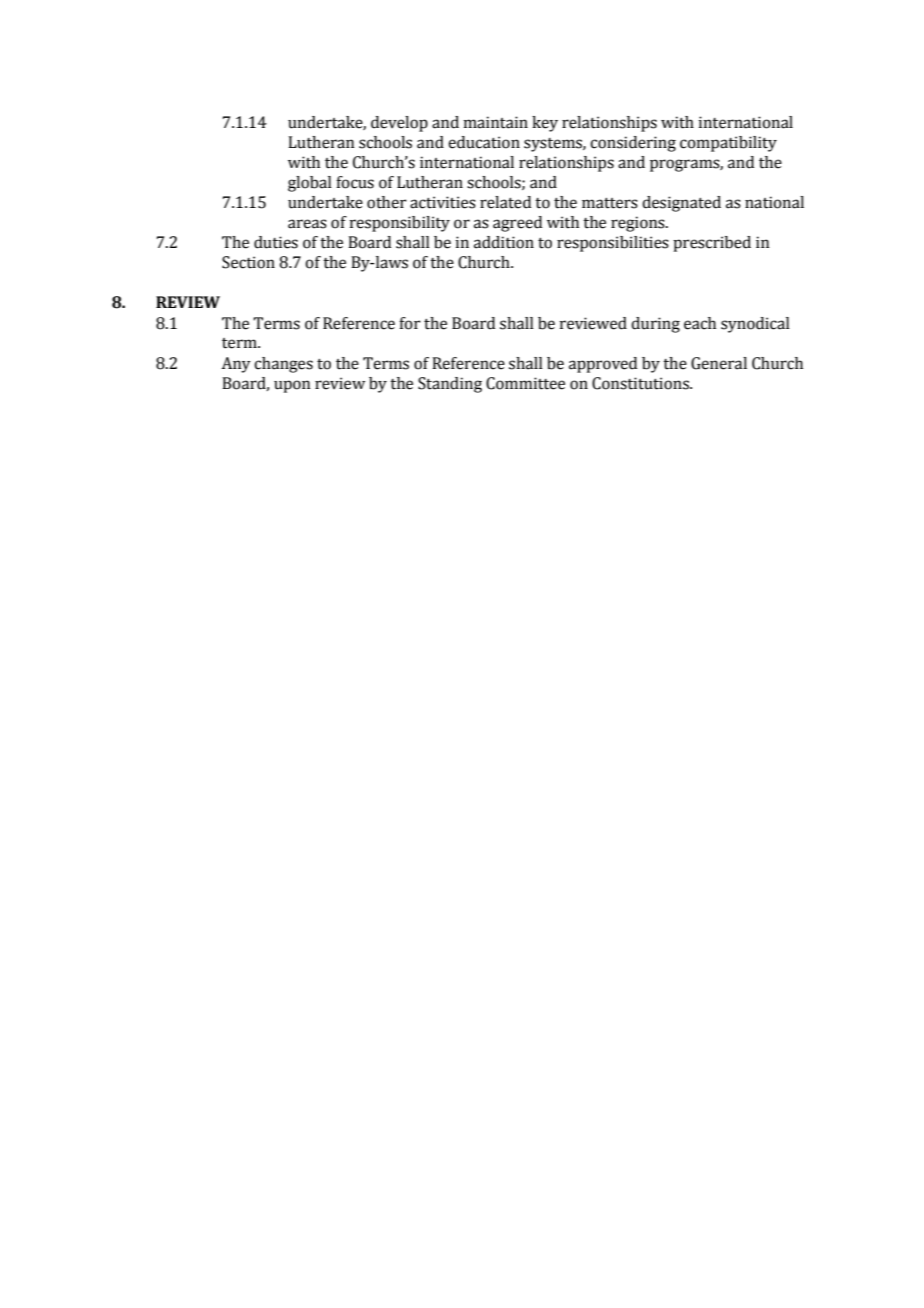  What do you see at coordinates (292, 386) in the document?
I see `upon` at bounding box center [292, 386].
